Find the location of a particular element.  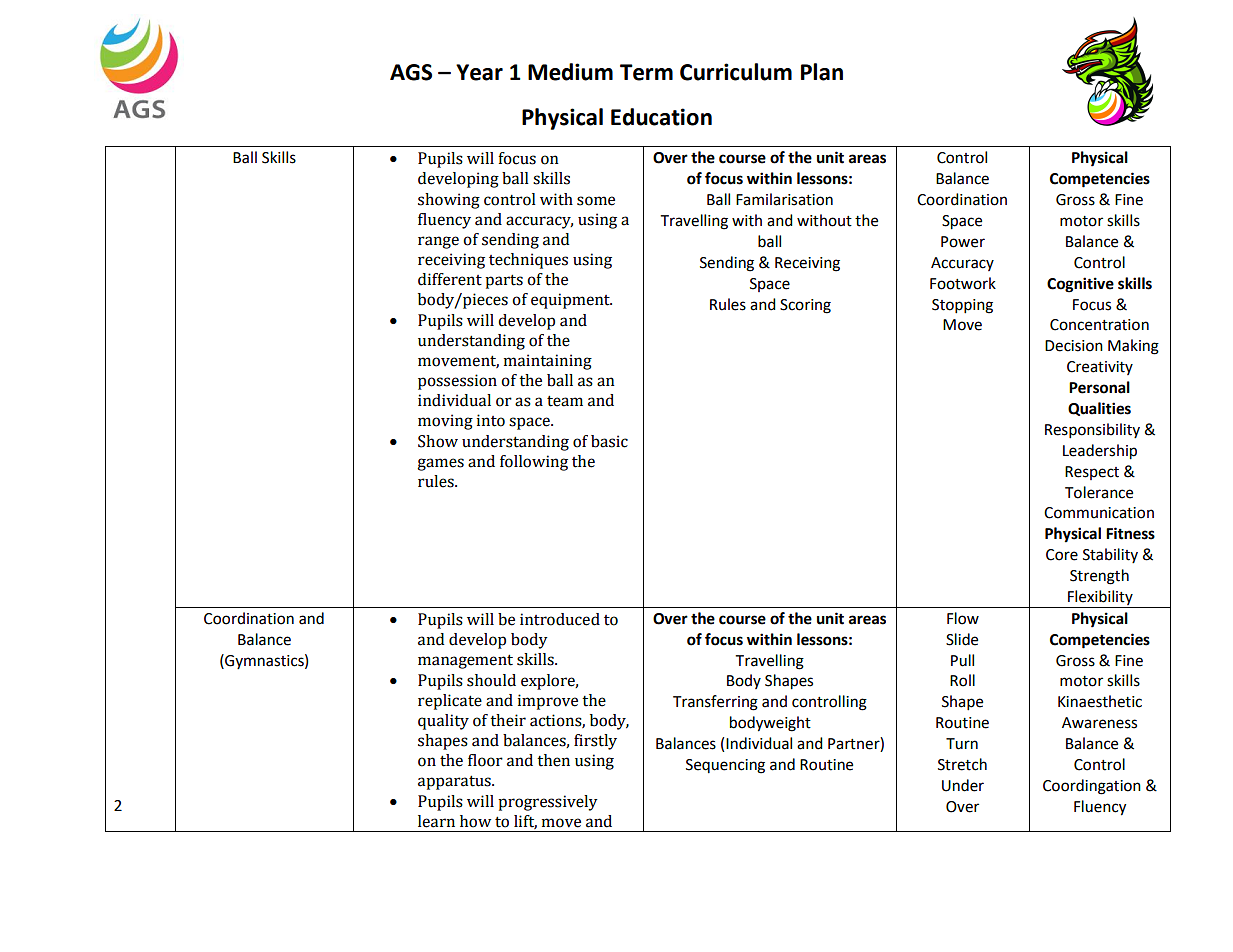

Leadership is located at coordinates (1100, 452).
